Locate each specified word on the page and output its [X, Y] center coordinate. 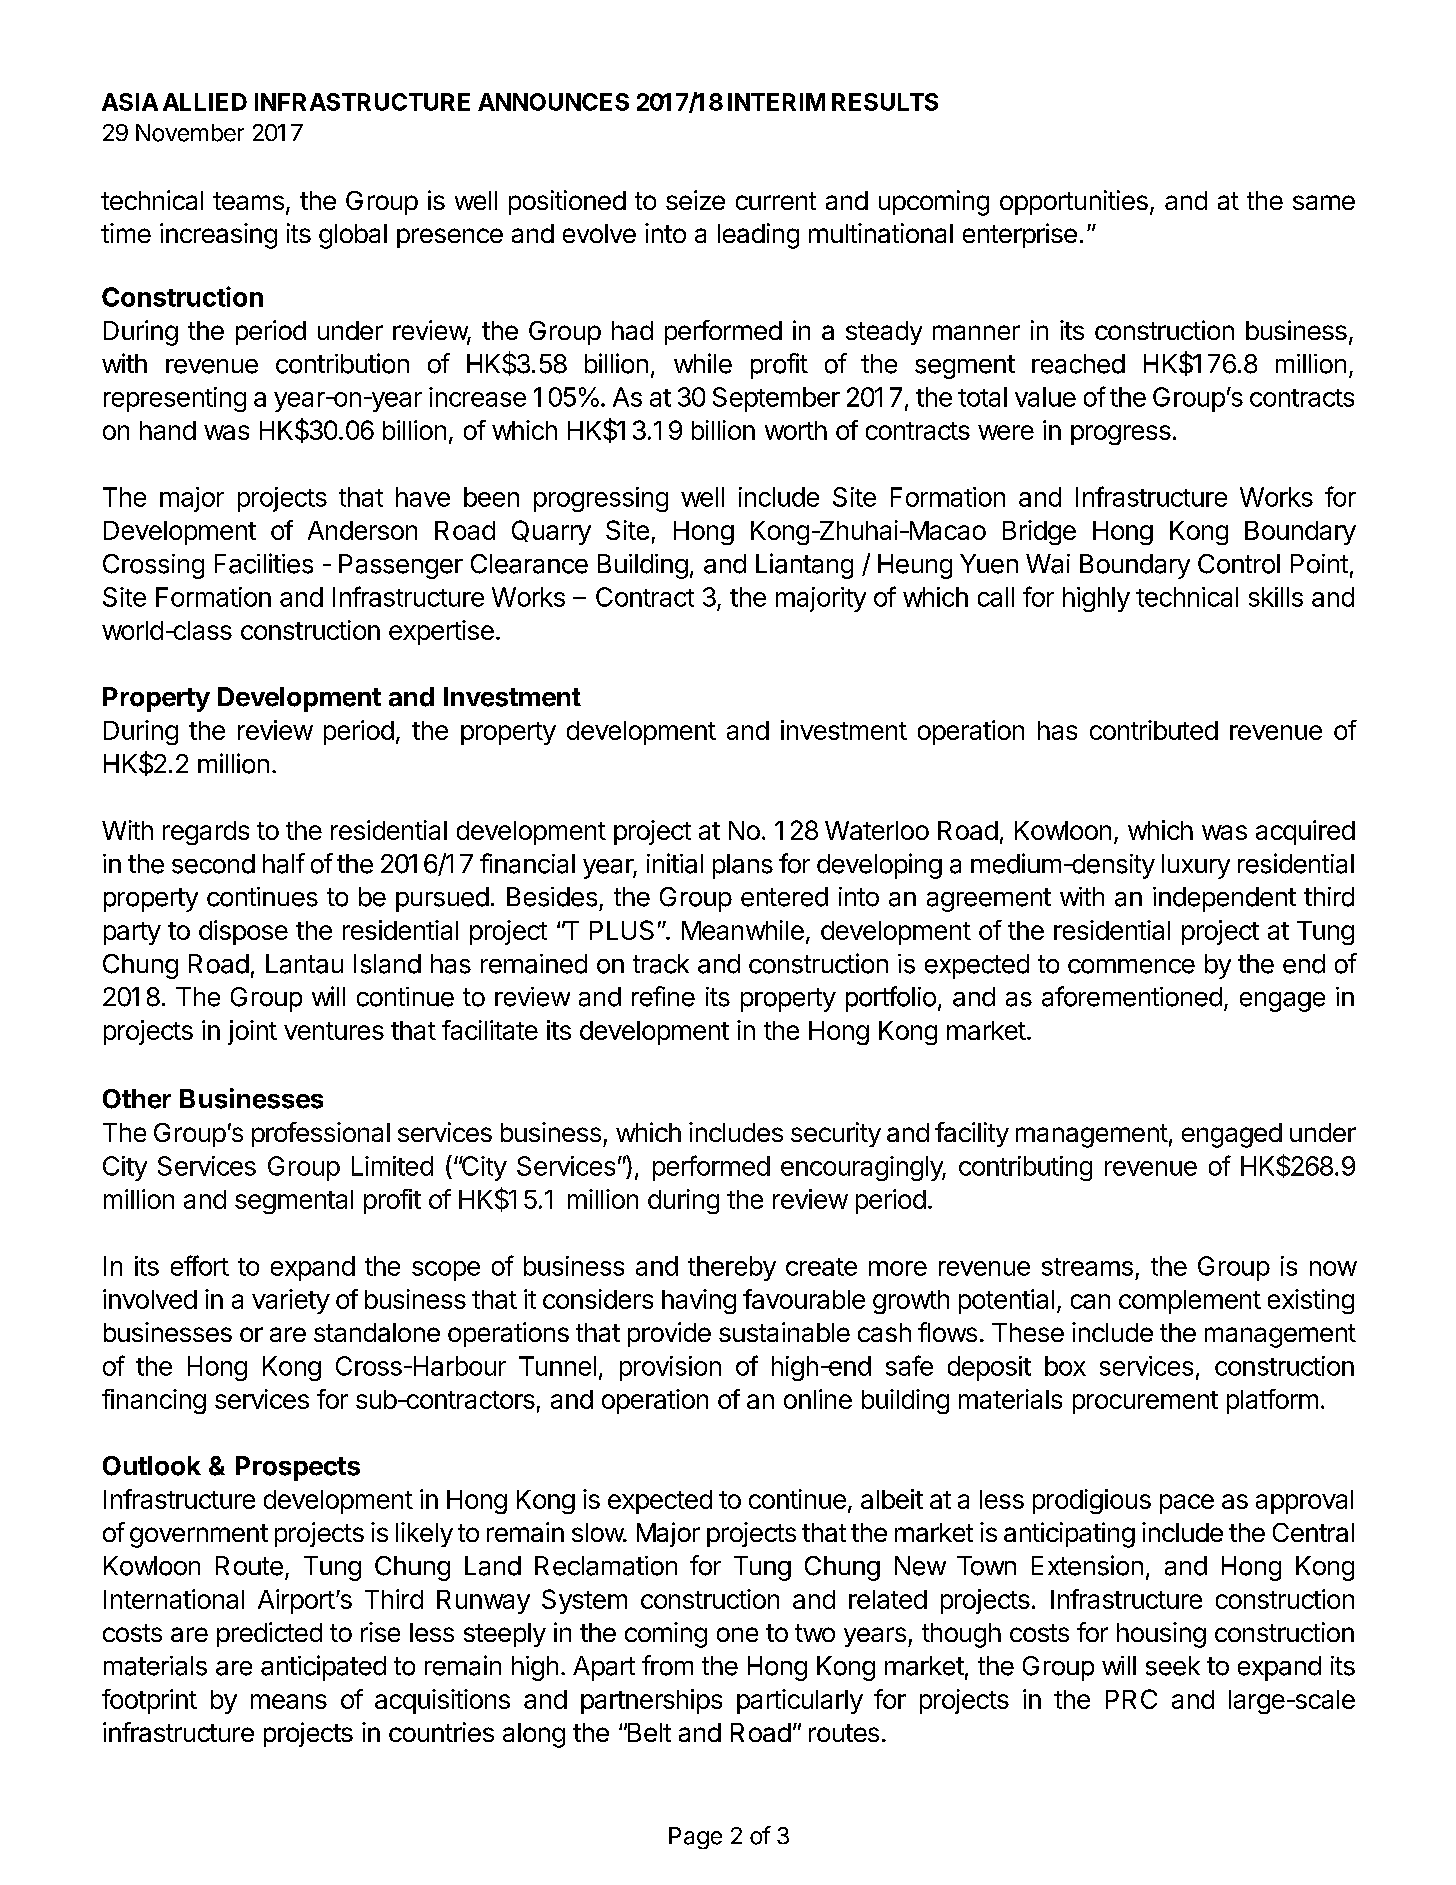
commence [1131, 966]
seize [695, 200]
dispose [243, 932]
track [661, 964]
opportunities [1074, 202]
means [289, 1701]
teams [248, 201]
